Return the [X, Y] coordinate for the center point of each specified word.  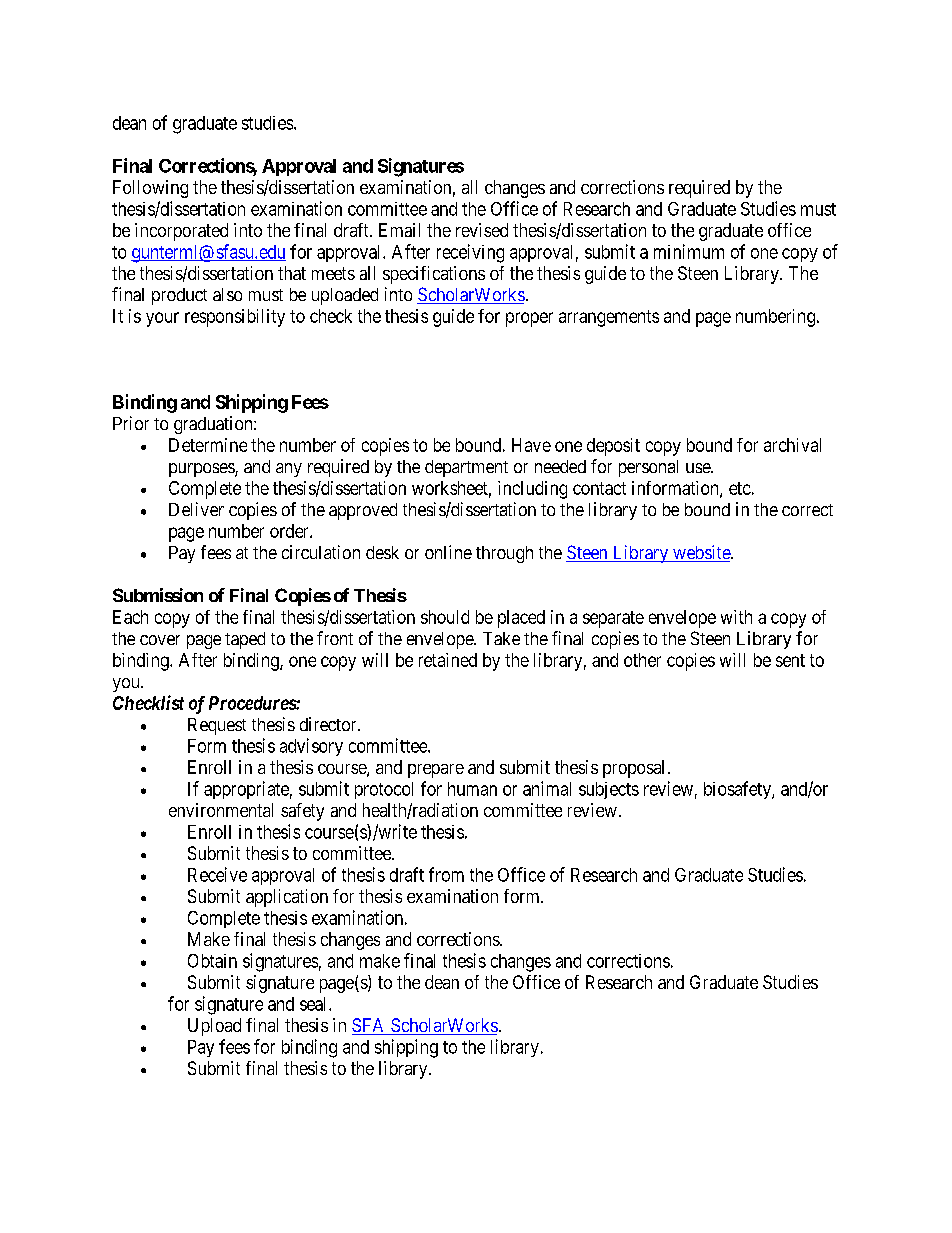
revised [482, 230]
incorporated [181, 232]
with [736, 617]
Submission [158, 595]
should [445, 617]
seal [315, 1004]
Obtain [212, 961]
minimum [689, 251]
